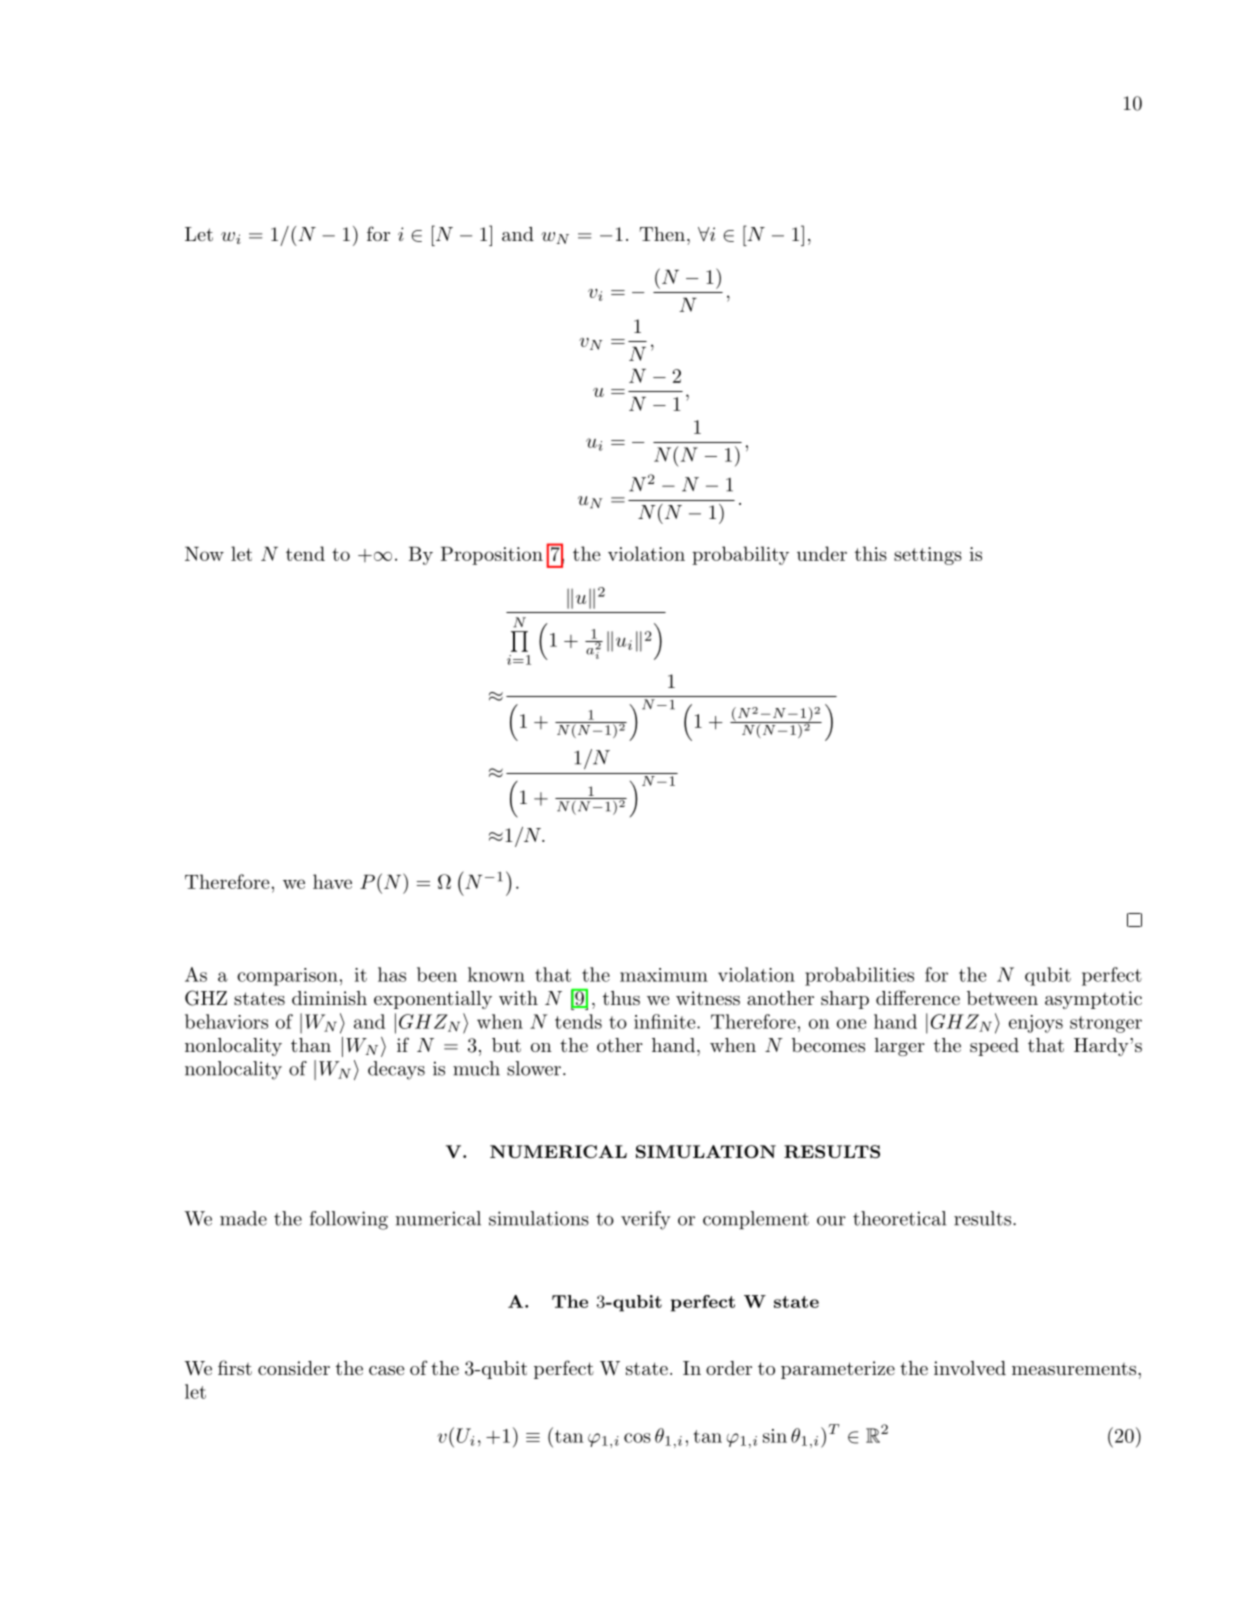  Describe the element at coordinates (740, 555) in the screenshot. I see `probability` at that location.
